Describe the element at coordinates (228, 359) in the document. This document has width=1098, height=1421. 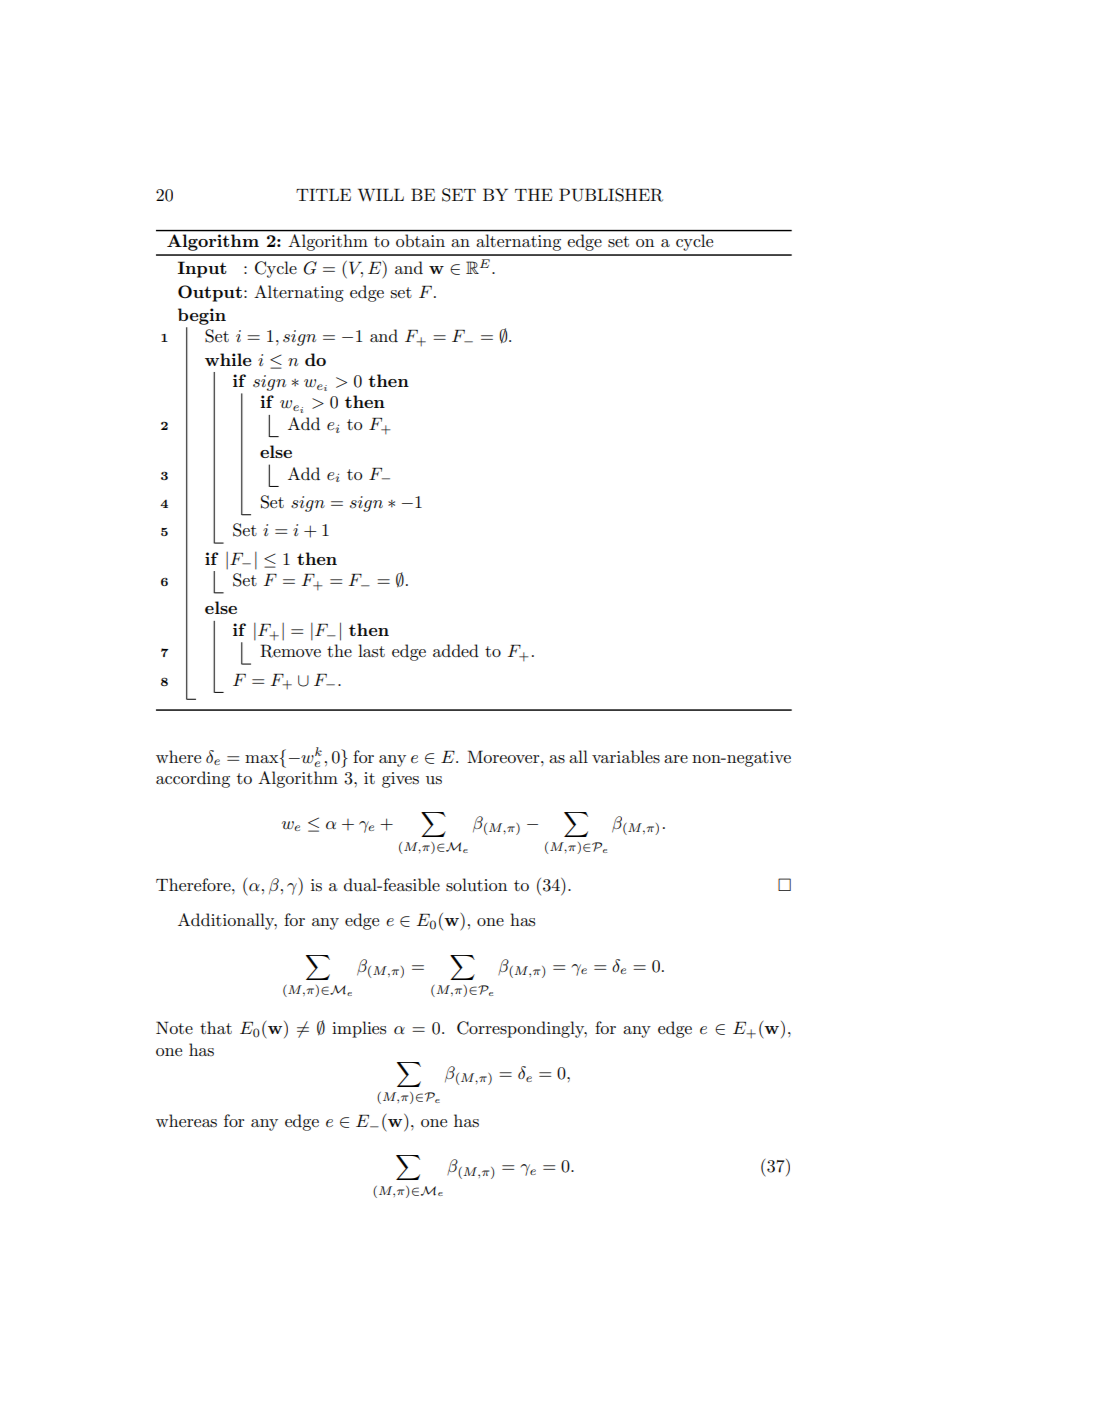
I see `while` at that location.
